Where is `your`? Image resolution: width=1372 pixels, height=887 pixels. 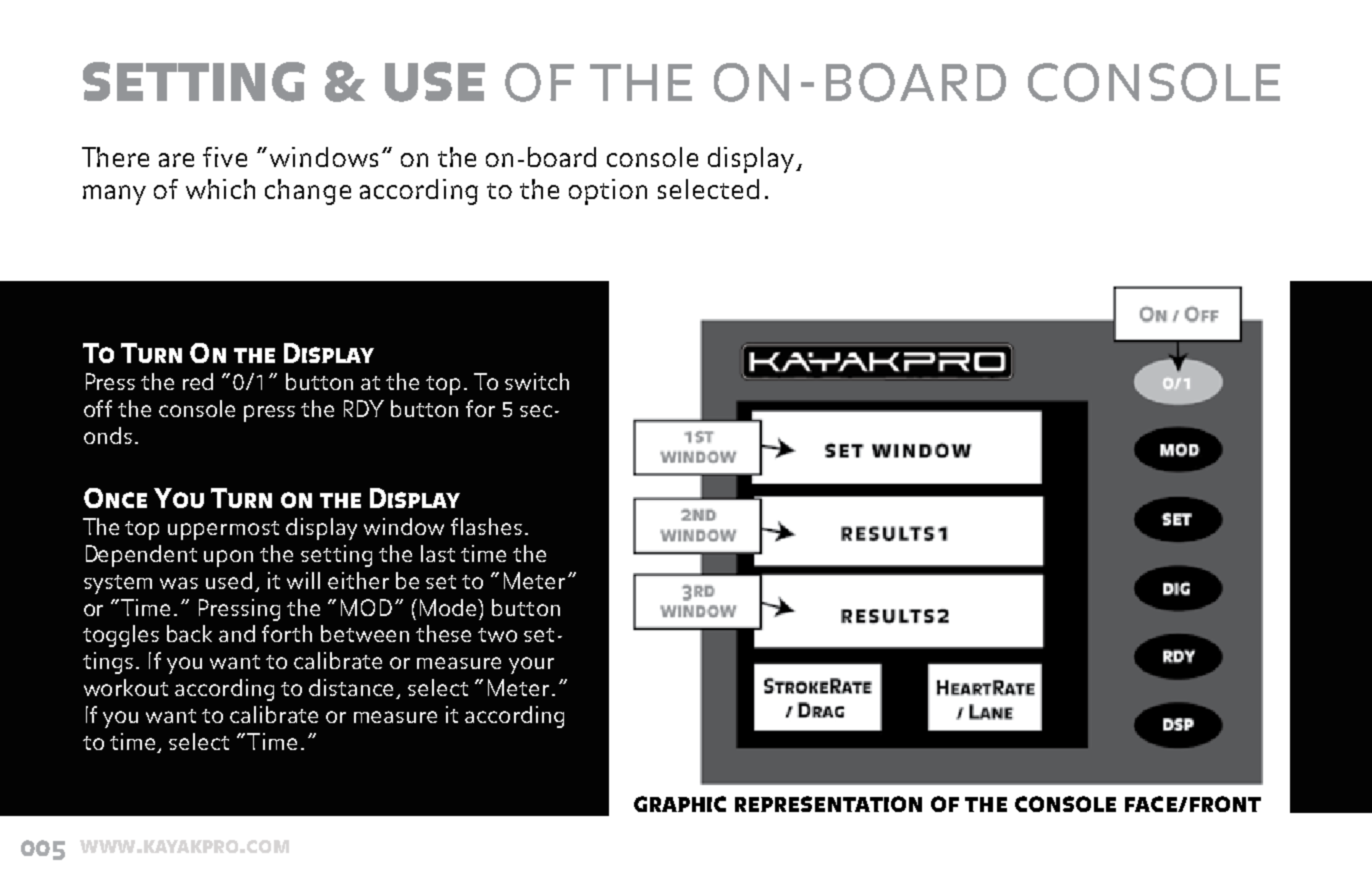 your is located at coordinates (531, 665).
